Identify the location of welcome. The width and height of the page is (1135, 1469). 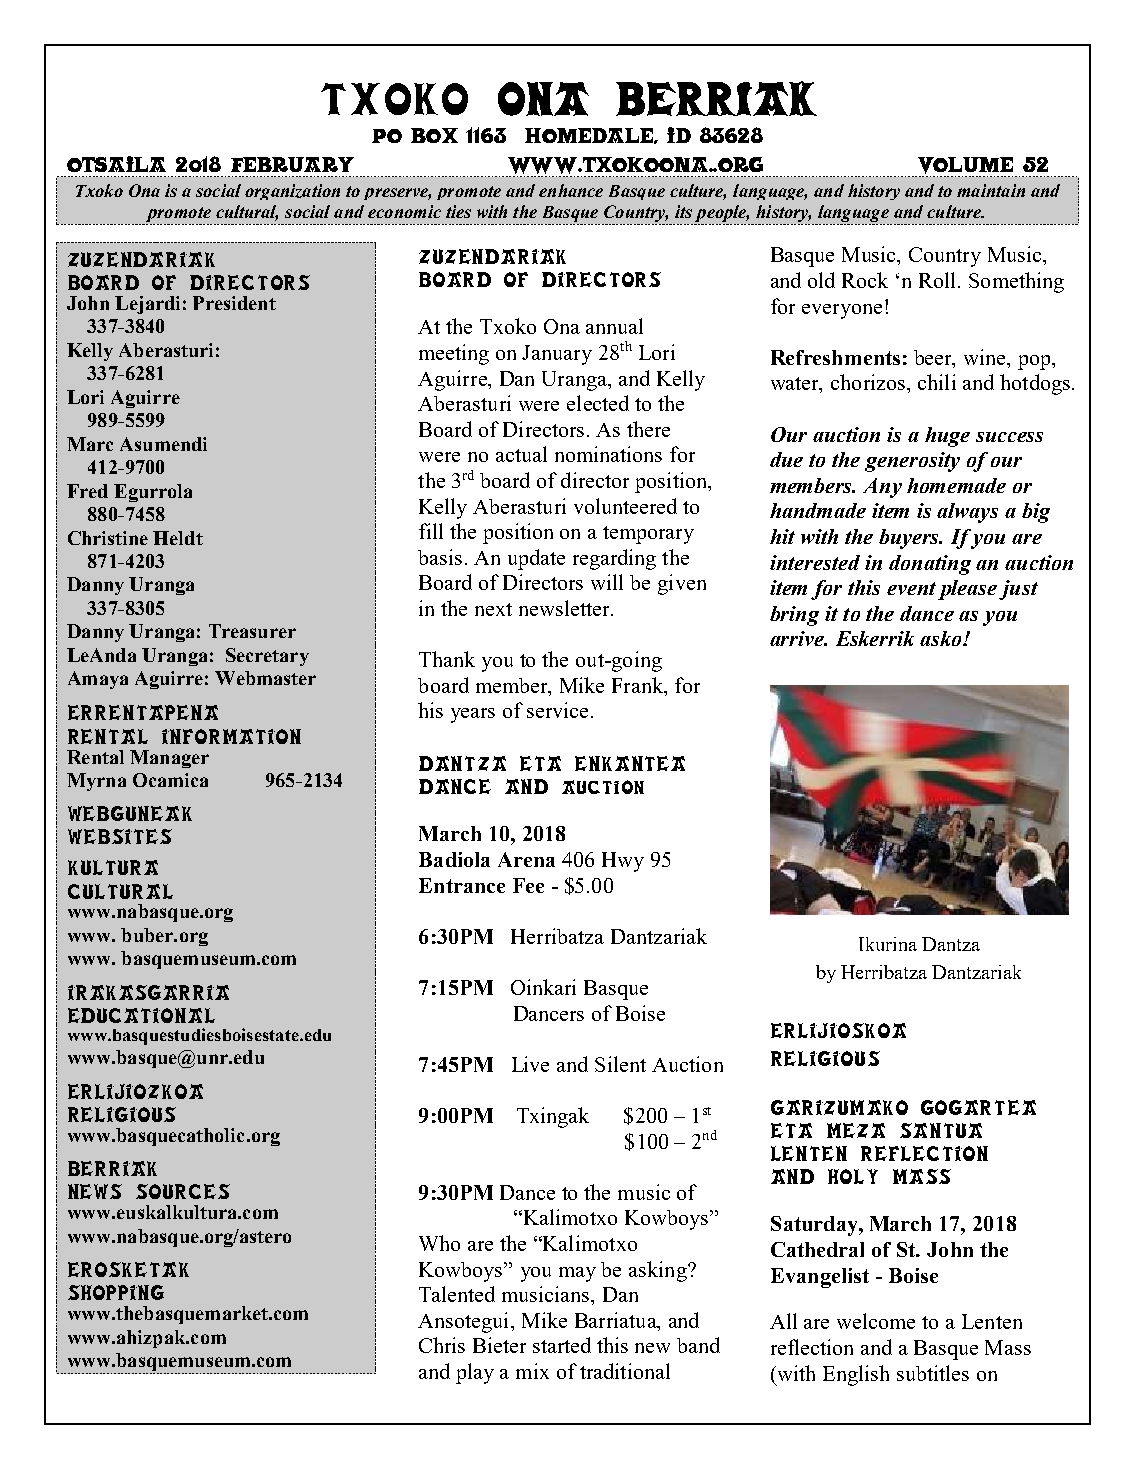
(876, 1321).
